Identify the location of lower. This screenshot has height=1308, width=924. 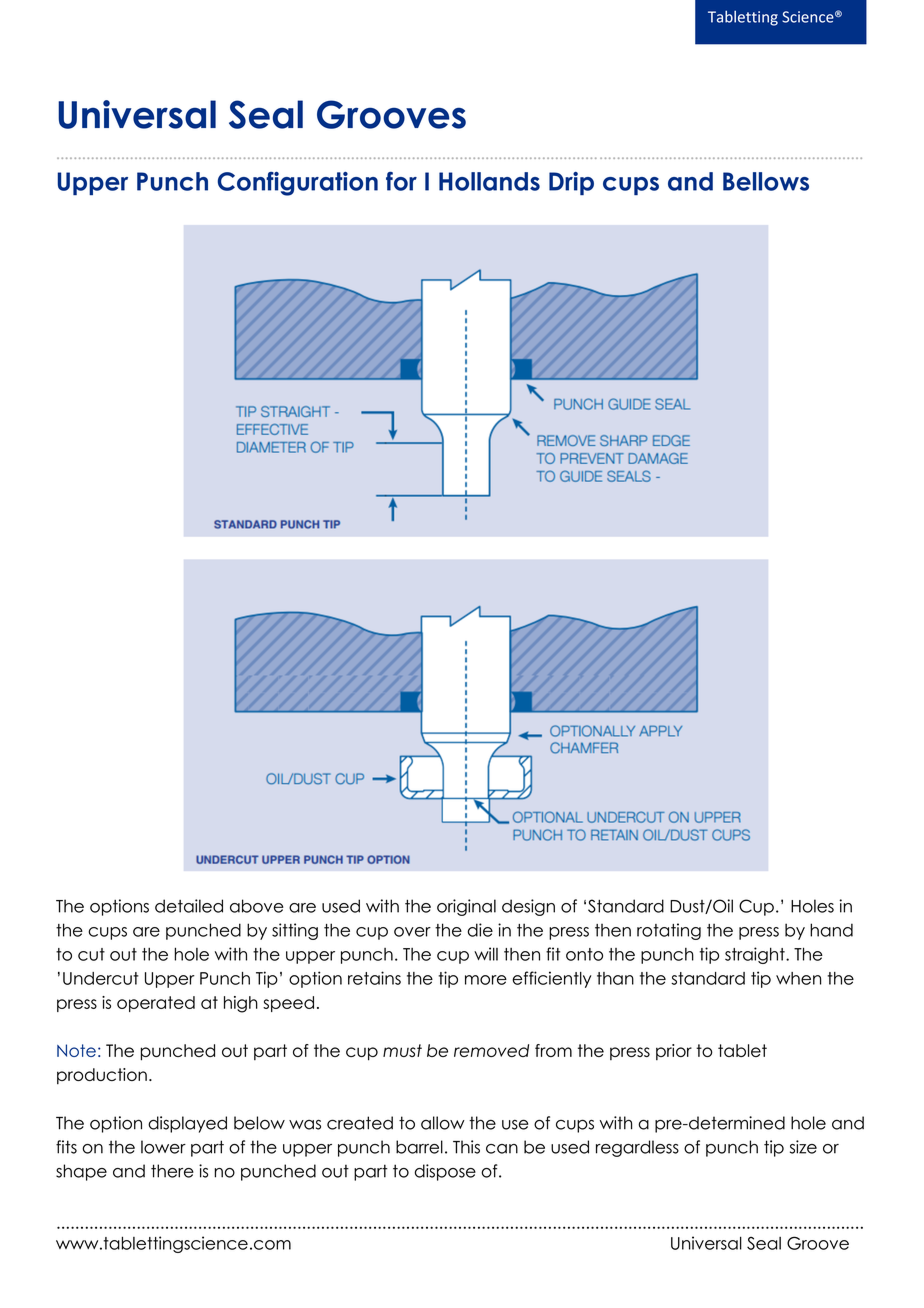
(163, 1147).
